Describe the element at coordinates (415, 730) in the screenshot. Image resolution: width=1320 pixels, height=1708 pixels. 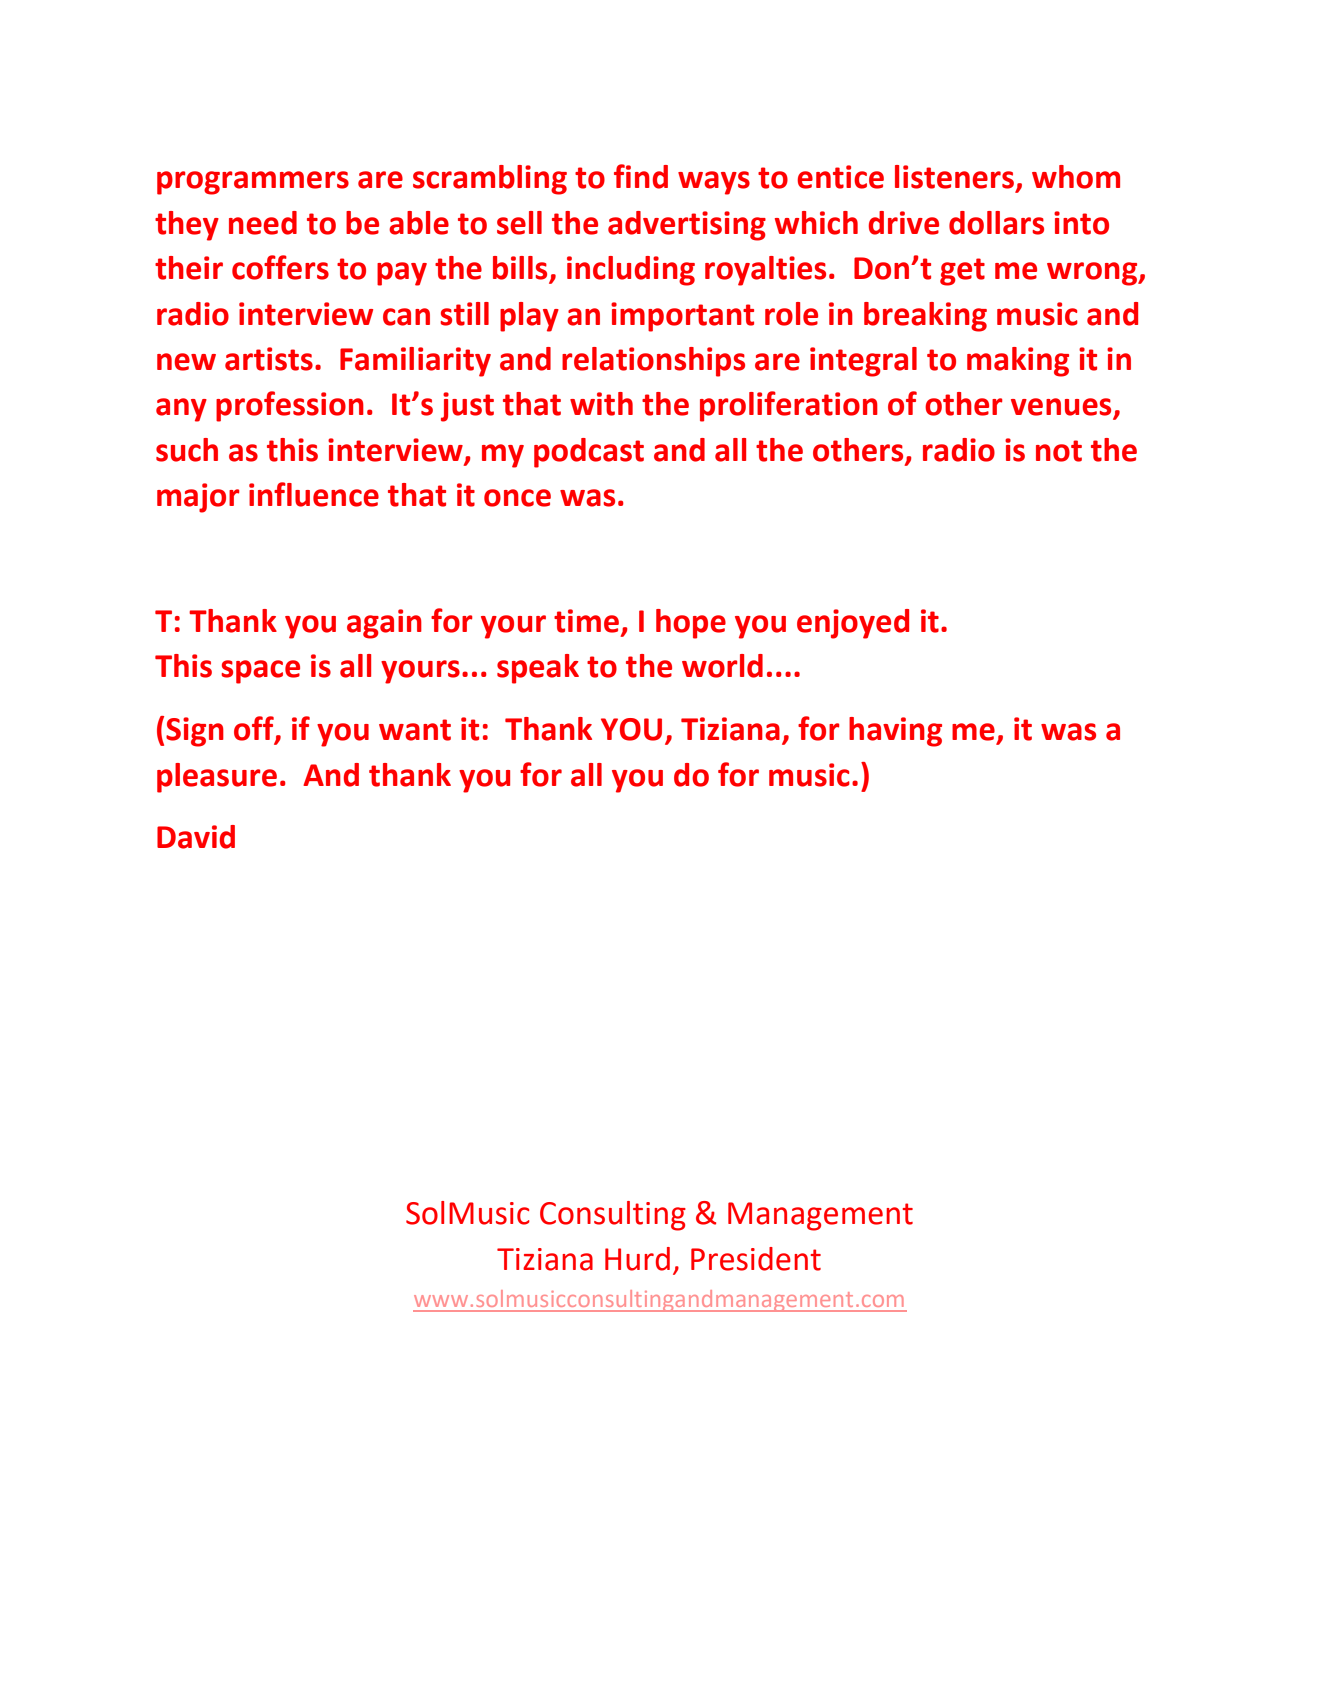
I see `want` at that location.
